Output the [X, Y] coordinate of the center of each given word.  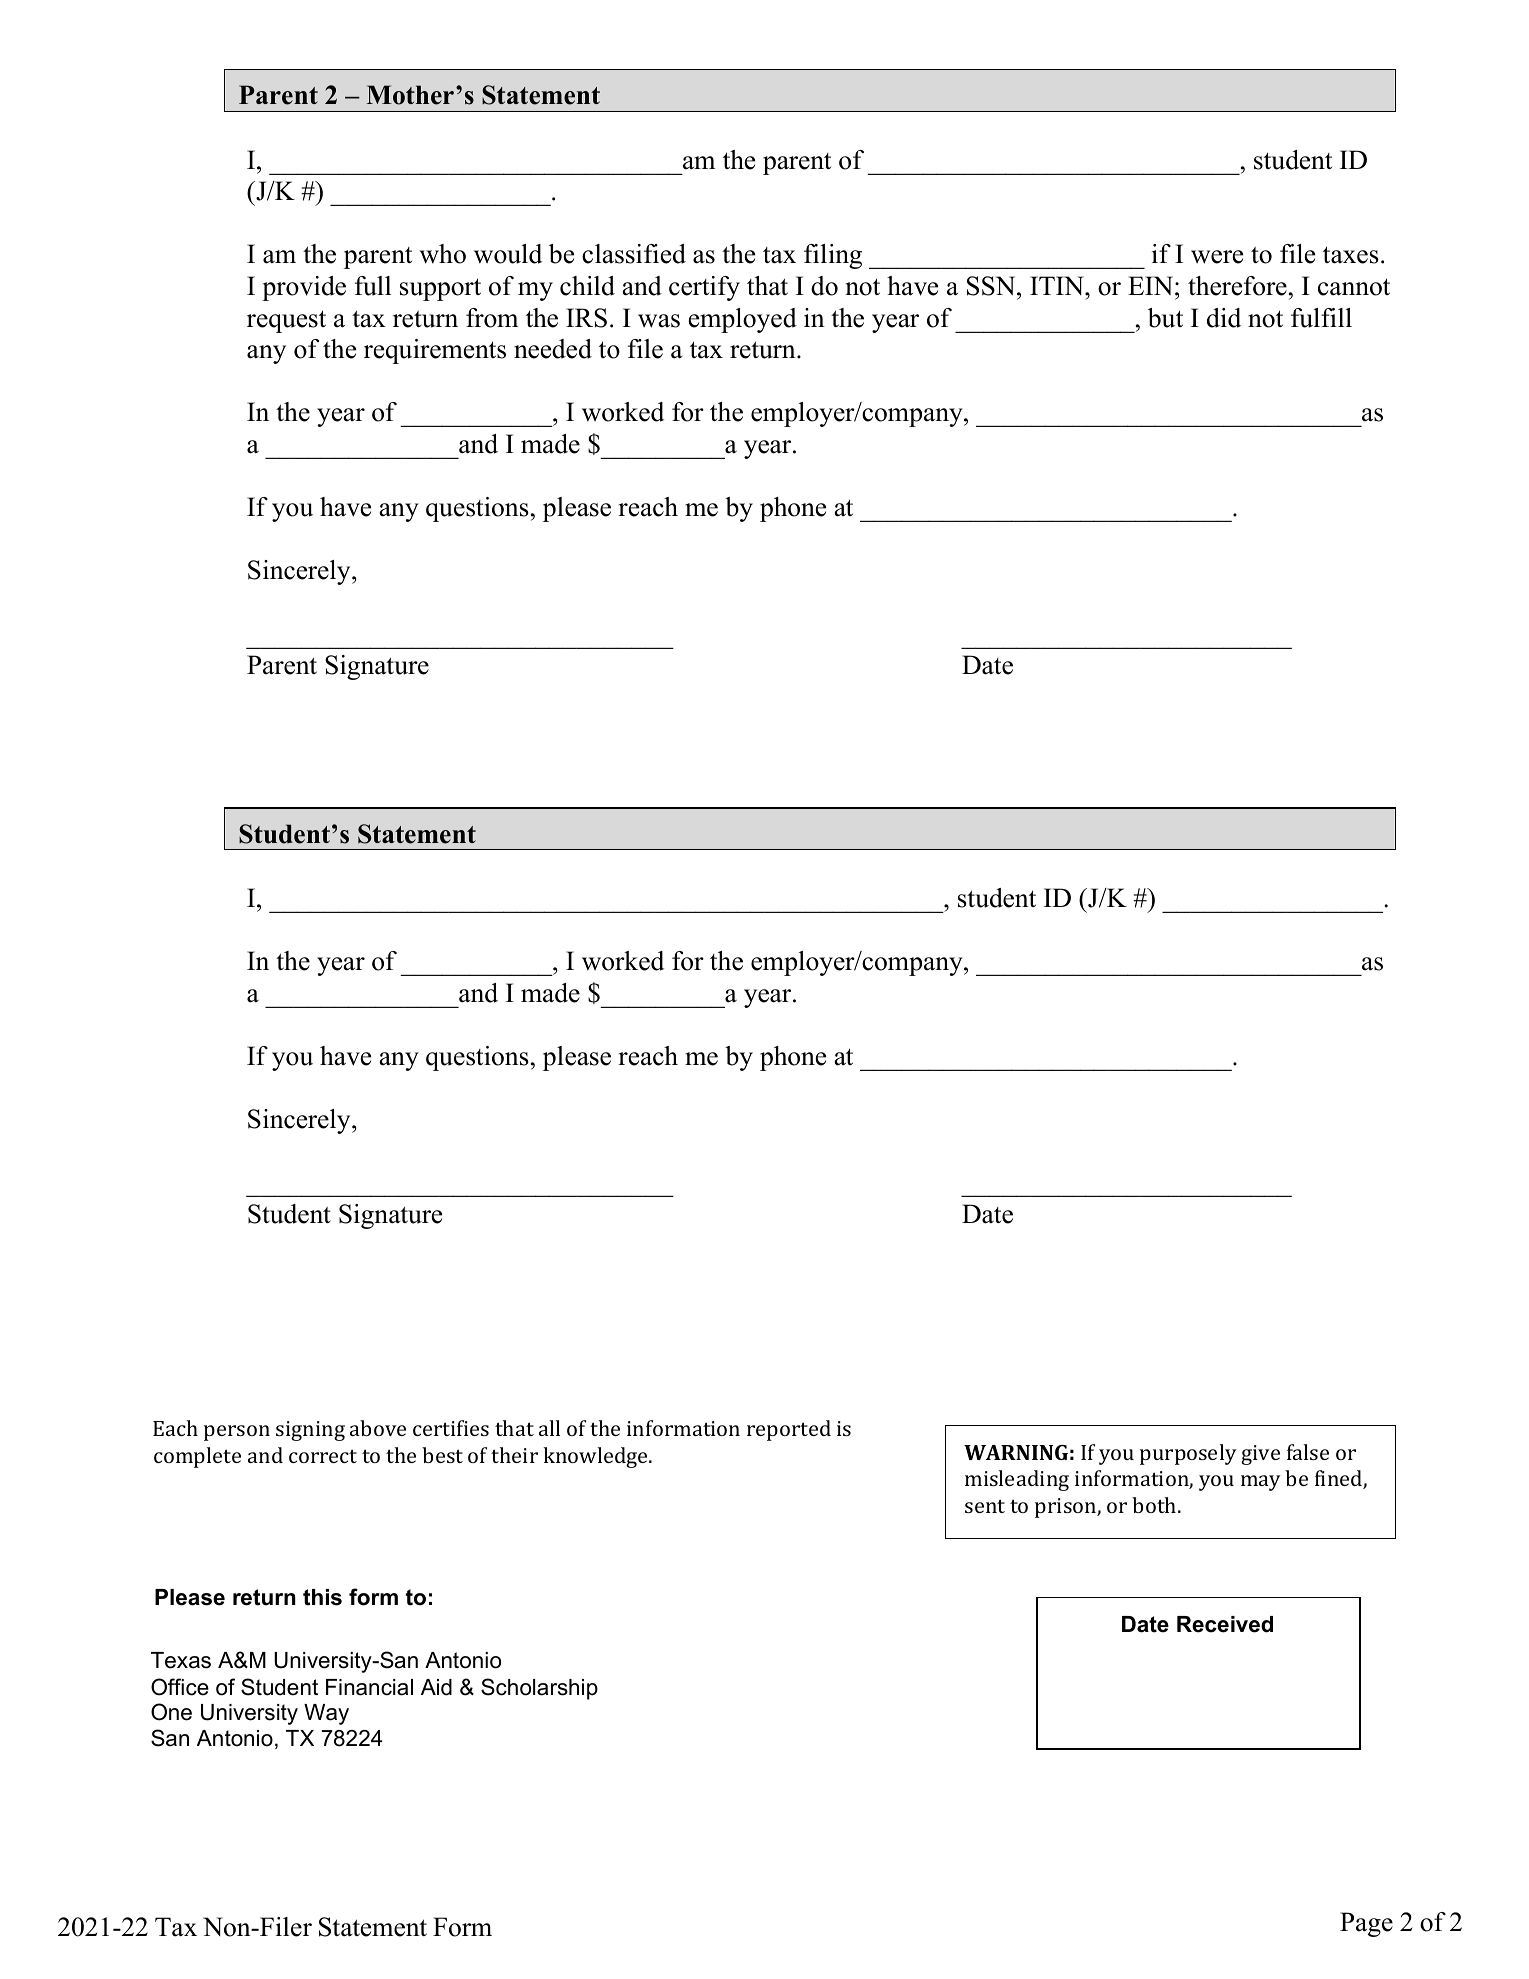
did [1224, 318]
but [1165, 318]
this [322, 1597]
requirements [435, 351]
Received [1225, 1624]
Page [1366, 1924]
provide [304, 288]
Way [326, 1714]
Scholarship [539, 1689]
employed [743, 320]
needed [553, 349]
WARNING [1016, 1452]
